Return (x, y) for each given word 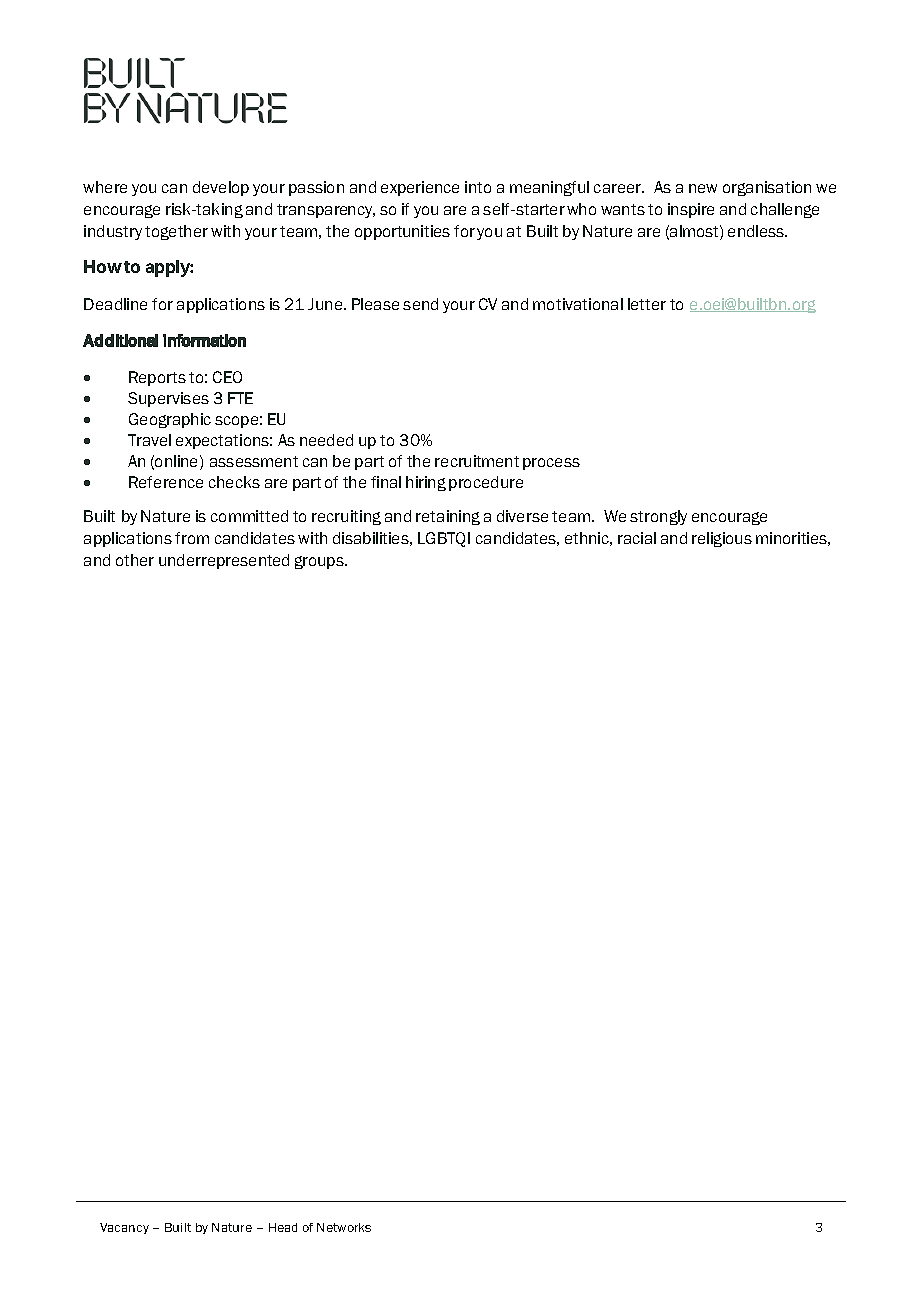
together (176, 232)
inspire (691, 210)
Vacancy (124, 1228)
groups (320, 562)
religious (722, 539)
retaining (448, 517)
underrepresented (224, 561)
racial (637, 538)
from (192, 538)
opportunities (402, 232)
